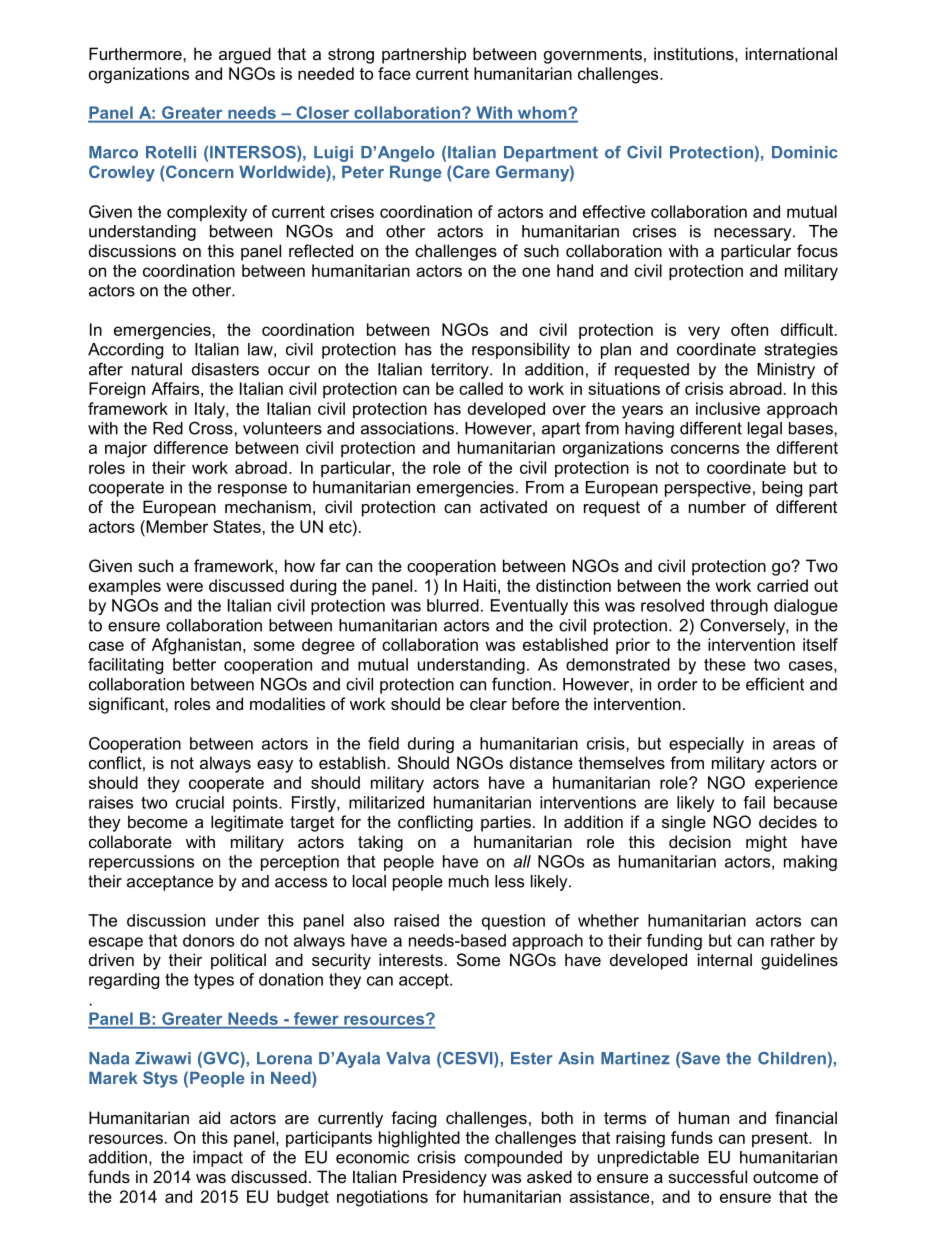 Image resolution: width=952 pixels, height=1233 pixels. I want to click on impact, so click(218, 1159).
